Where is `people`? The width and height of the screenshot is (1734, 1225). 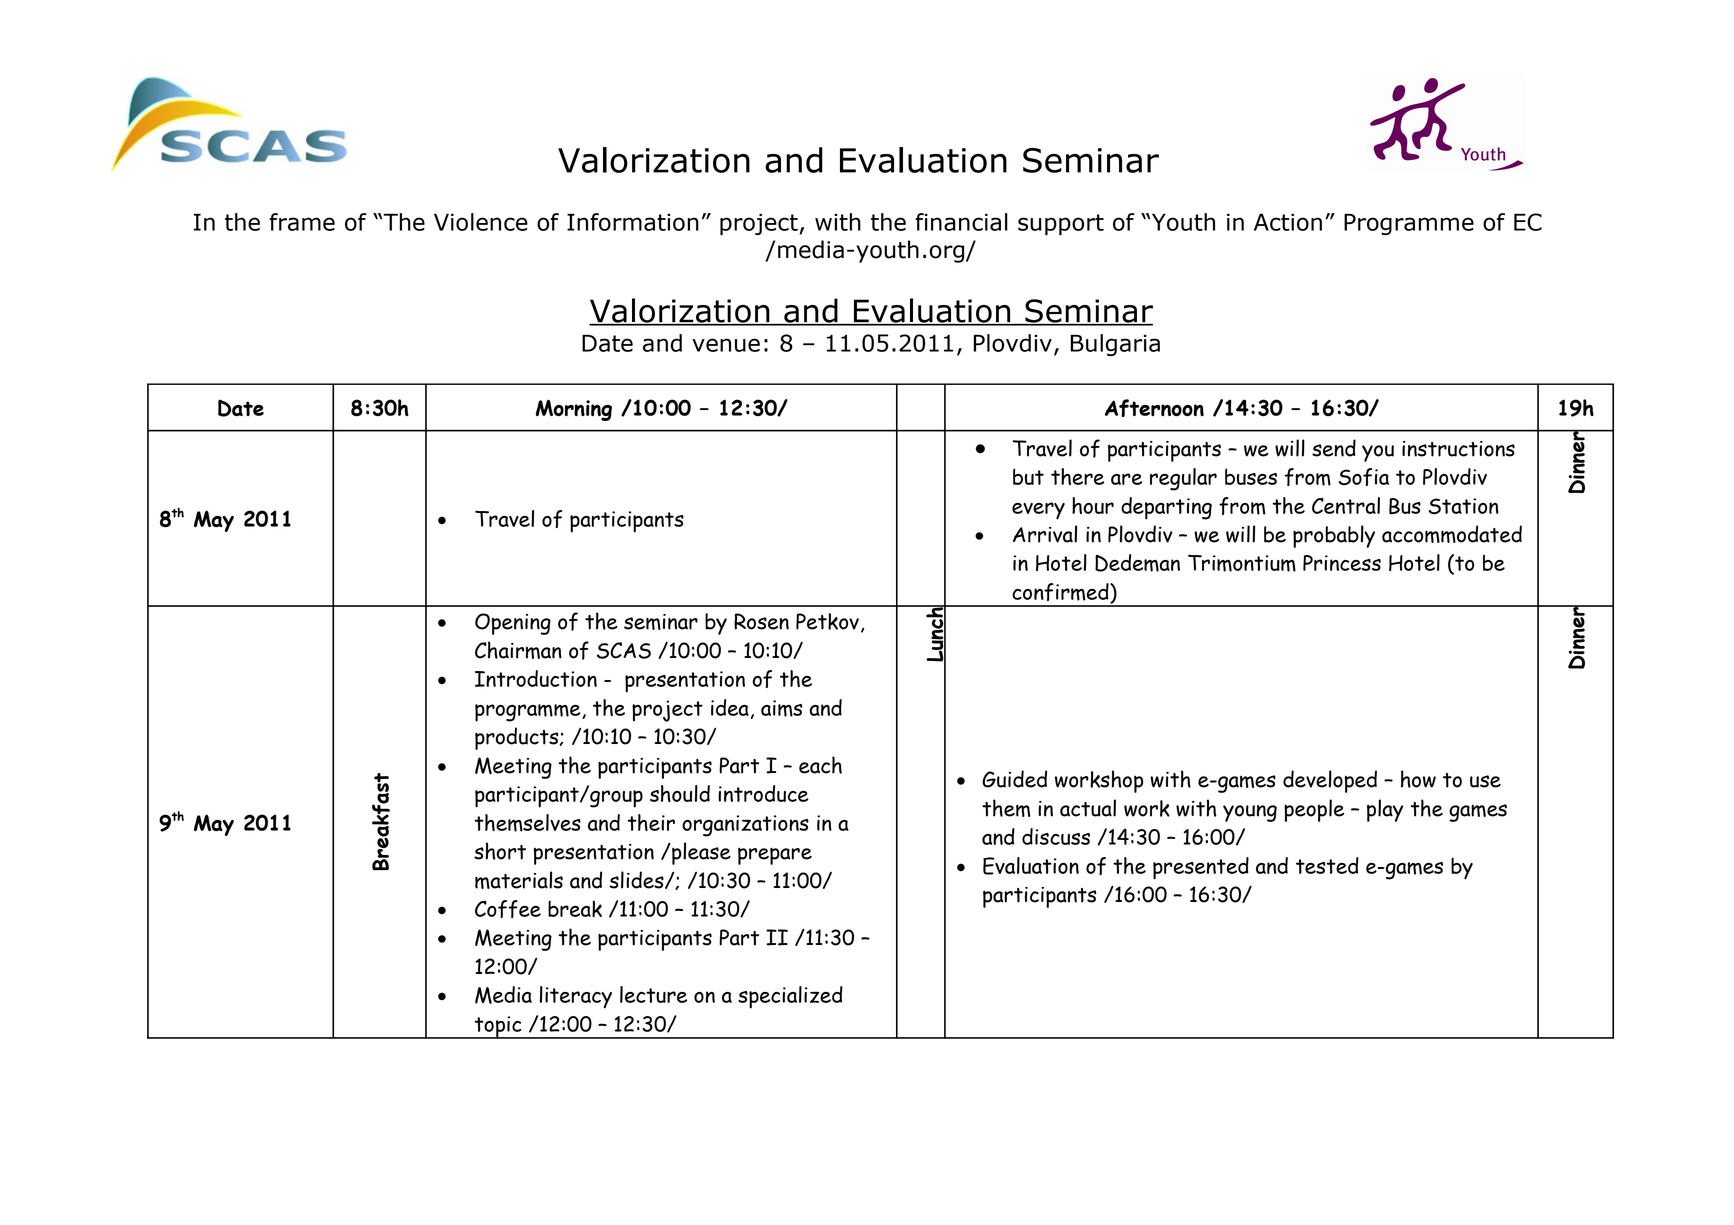
people is located at coordinates (1314, 810).
